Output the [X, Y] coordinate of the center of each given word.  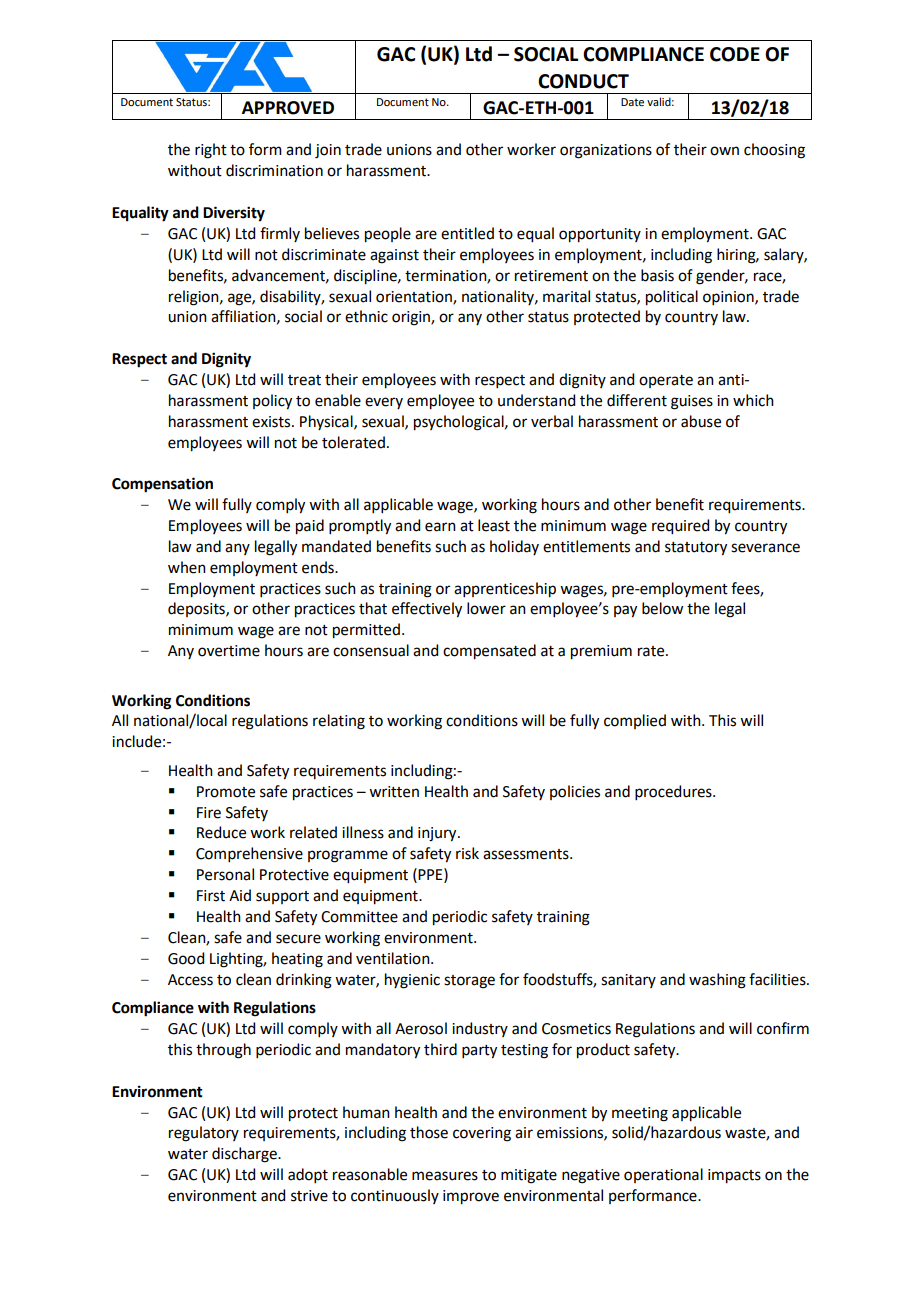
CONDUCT [583, 81]
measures [445, 1176]
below [662, 608]
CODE [735, 54]
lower [486, 608]
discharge [245, 1155]
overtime [229, 651]
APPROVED [288, 108]
